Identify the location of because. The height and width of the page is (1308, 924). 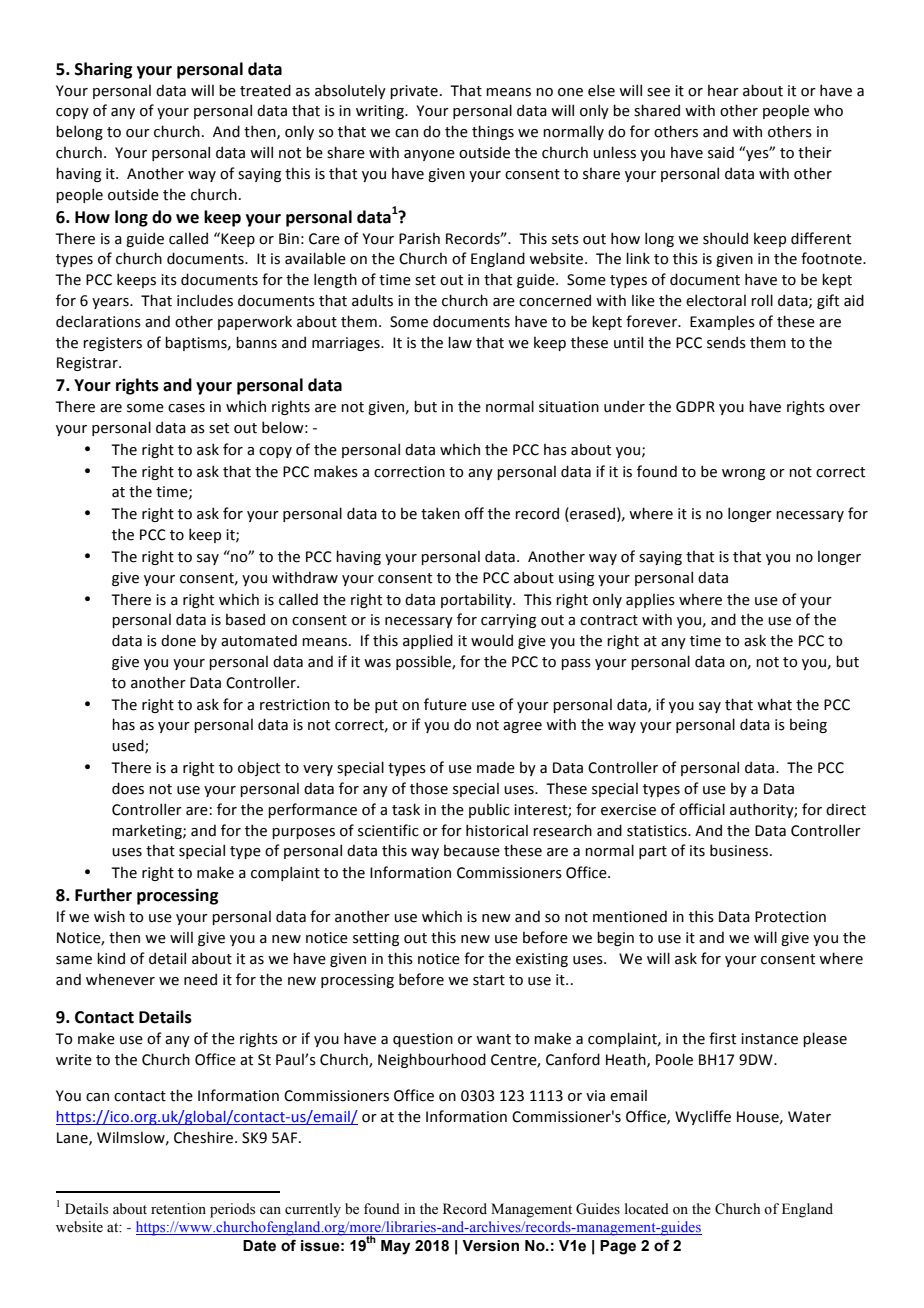
(472, 851).
